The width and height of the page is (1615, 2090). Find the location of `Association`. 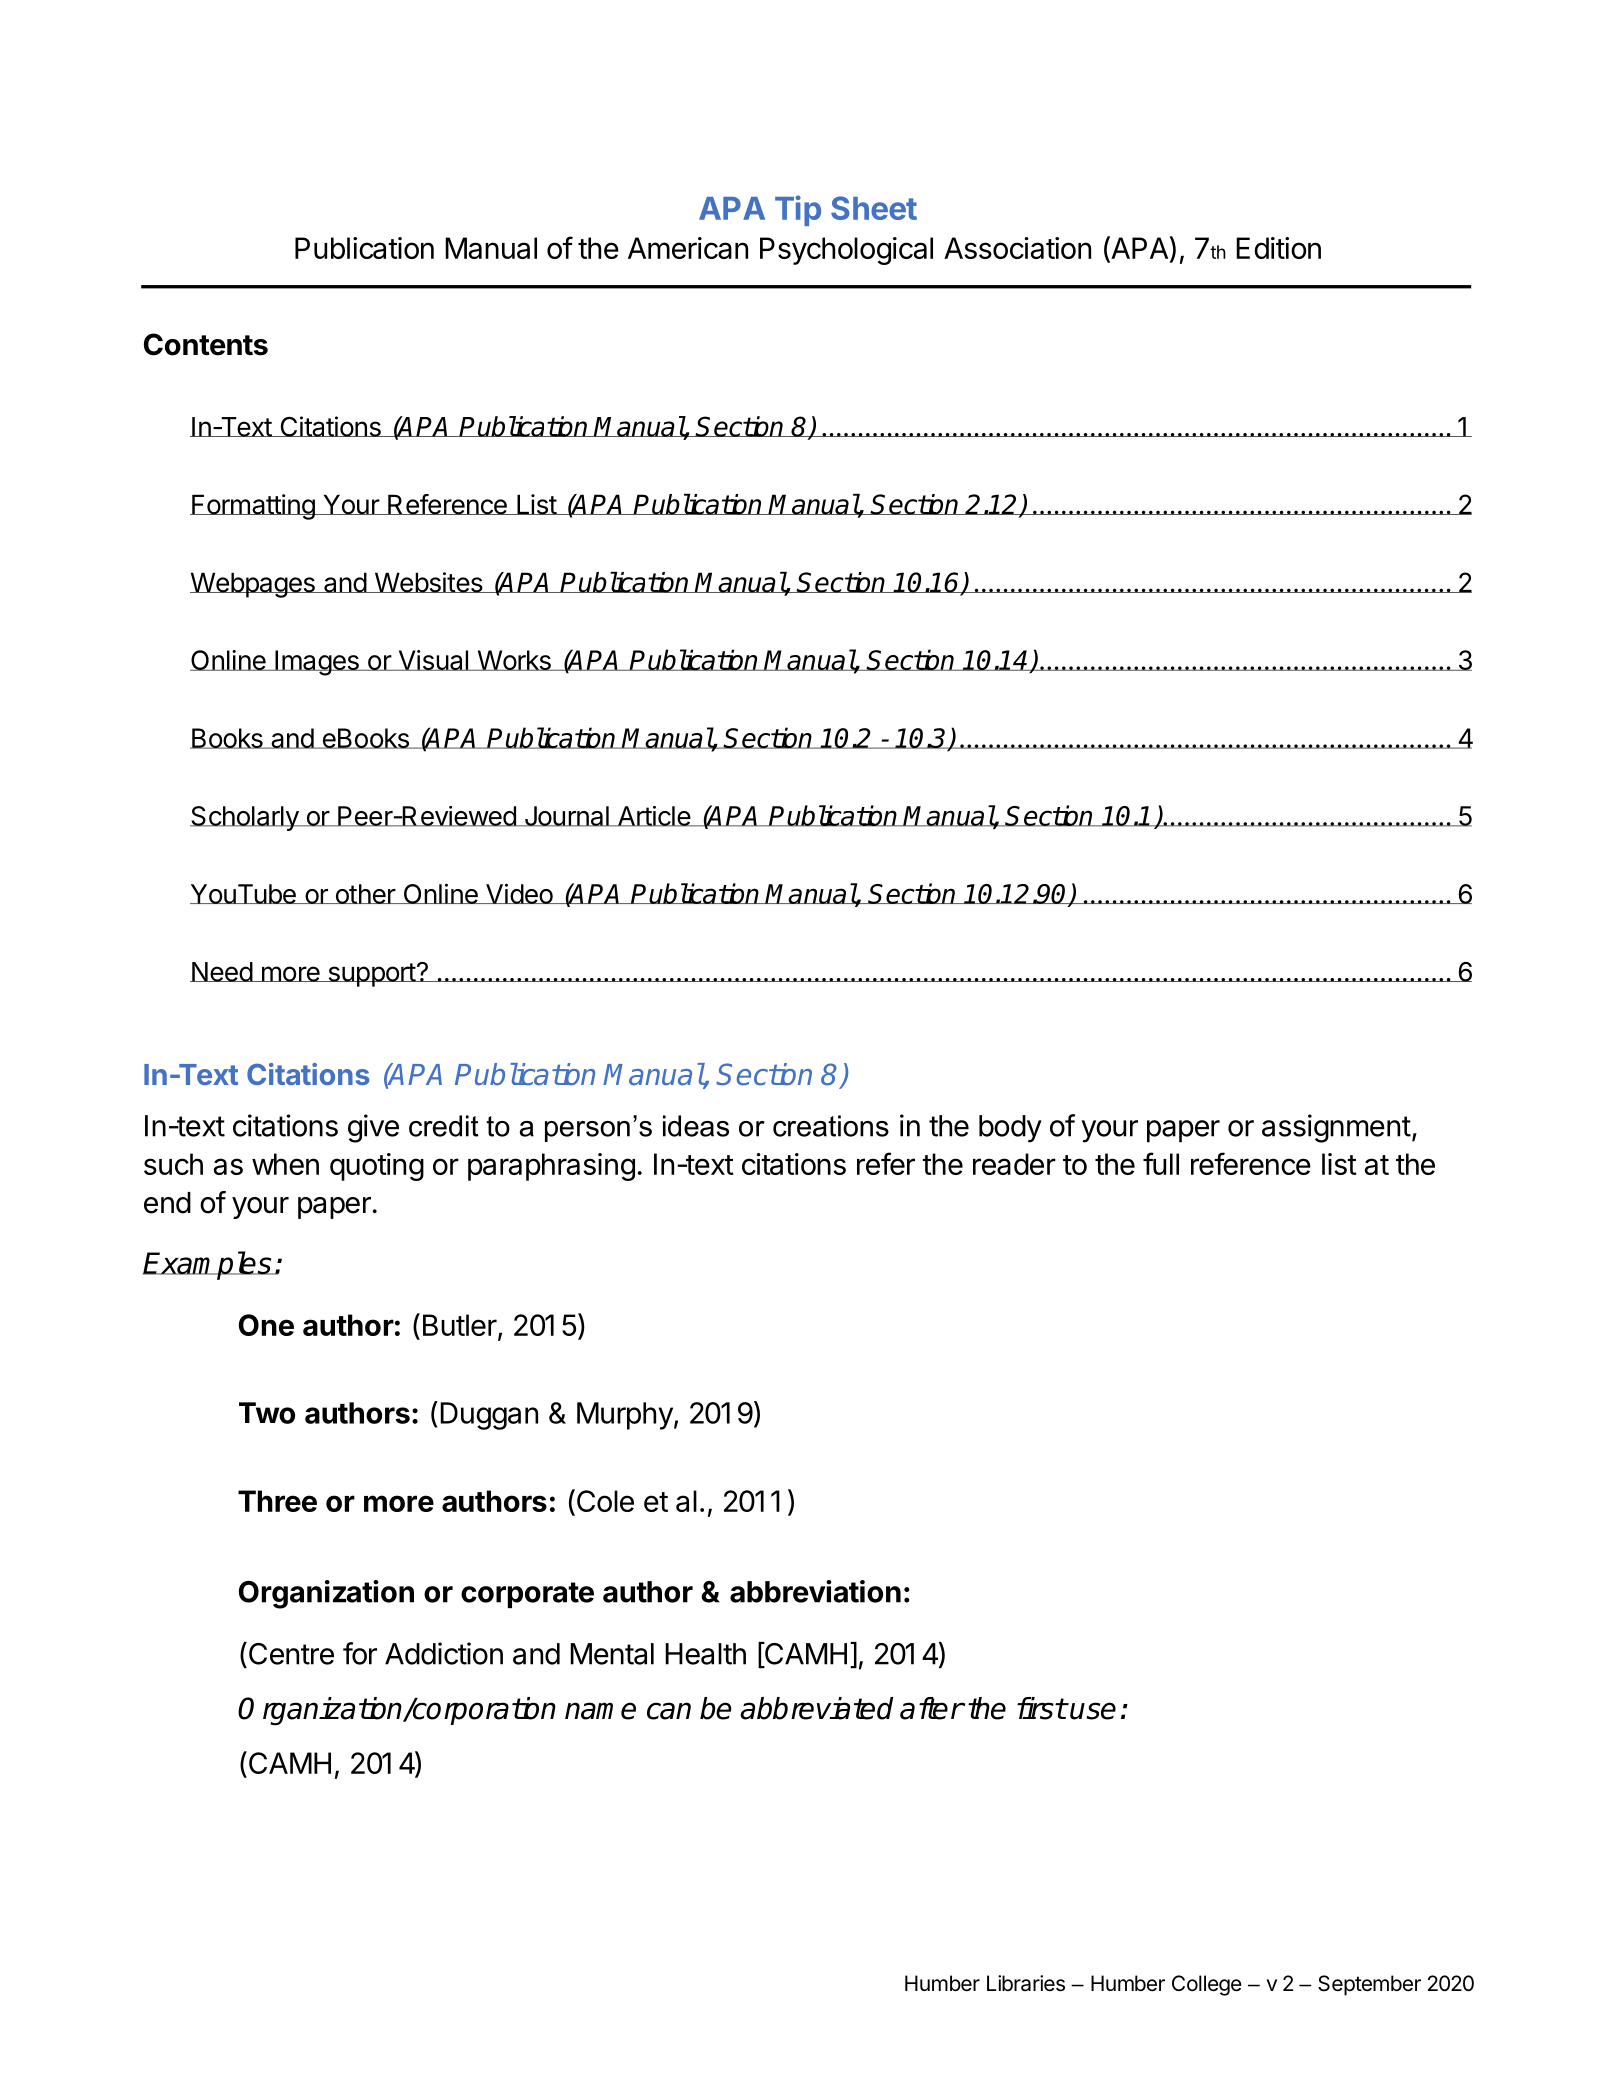

Association is located at coordinates (1017, 248).
